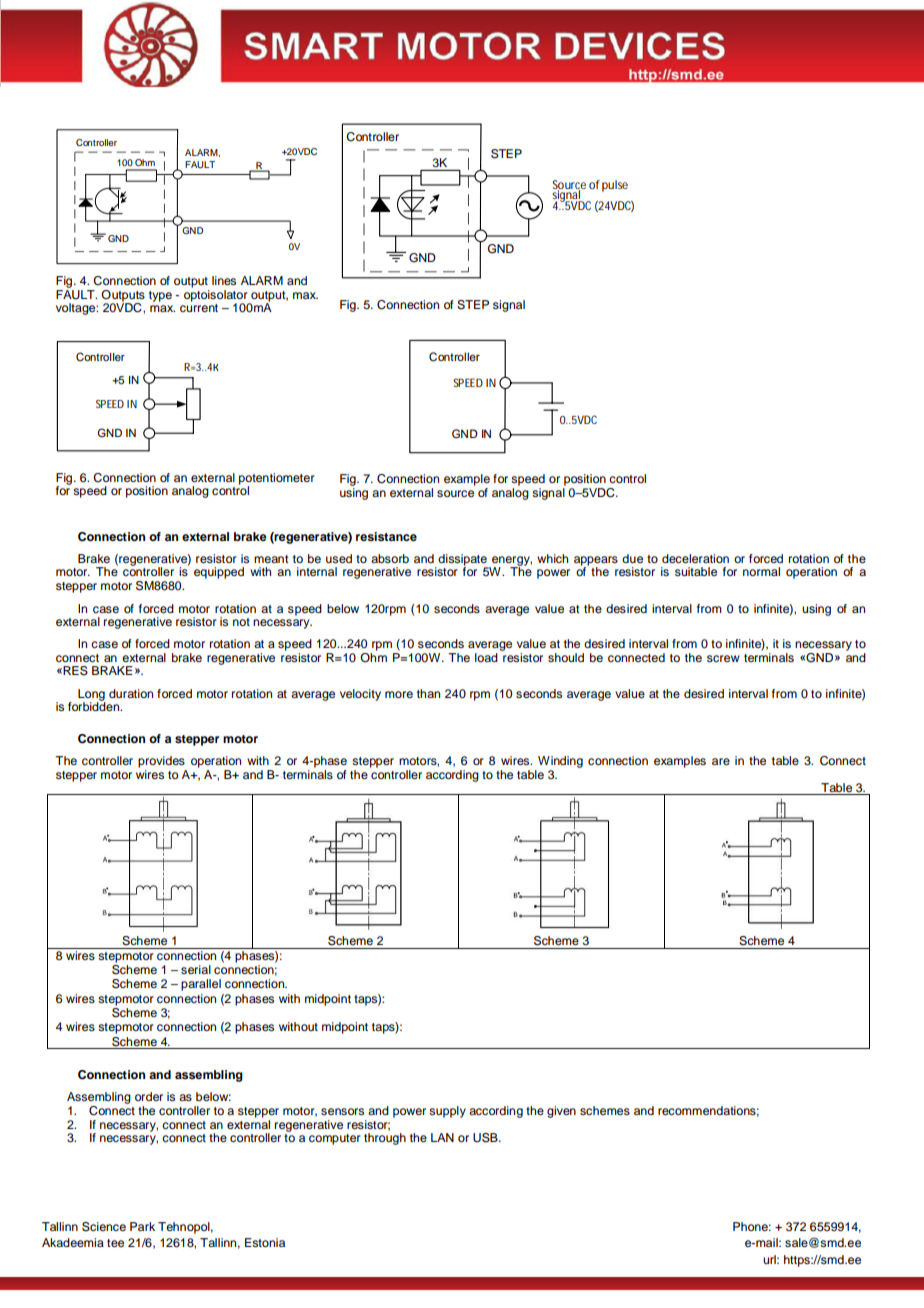 This image has height=1308, width=924. What do you see at coordinates (224, 280) in the image?
I see `lines` at bounding box center [224, 280].
